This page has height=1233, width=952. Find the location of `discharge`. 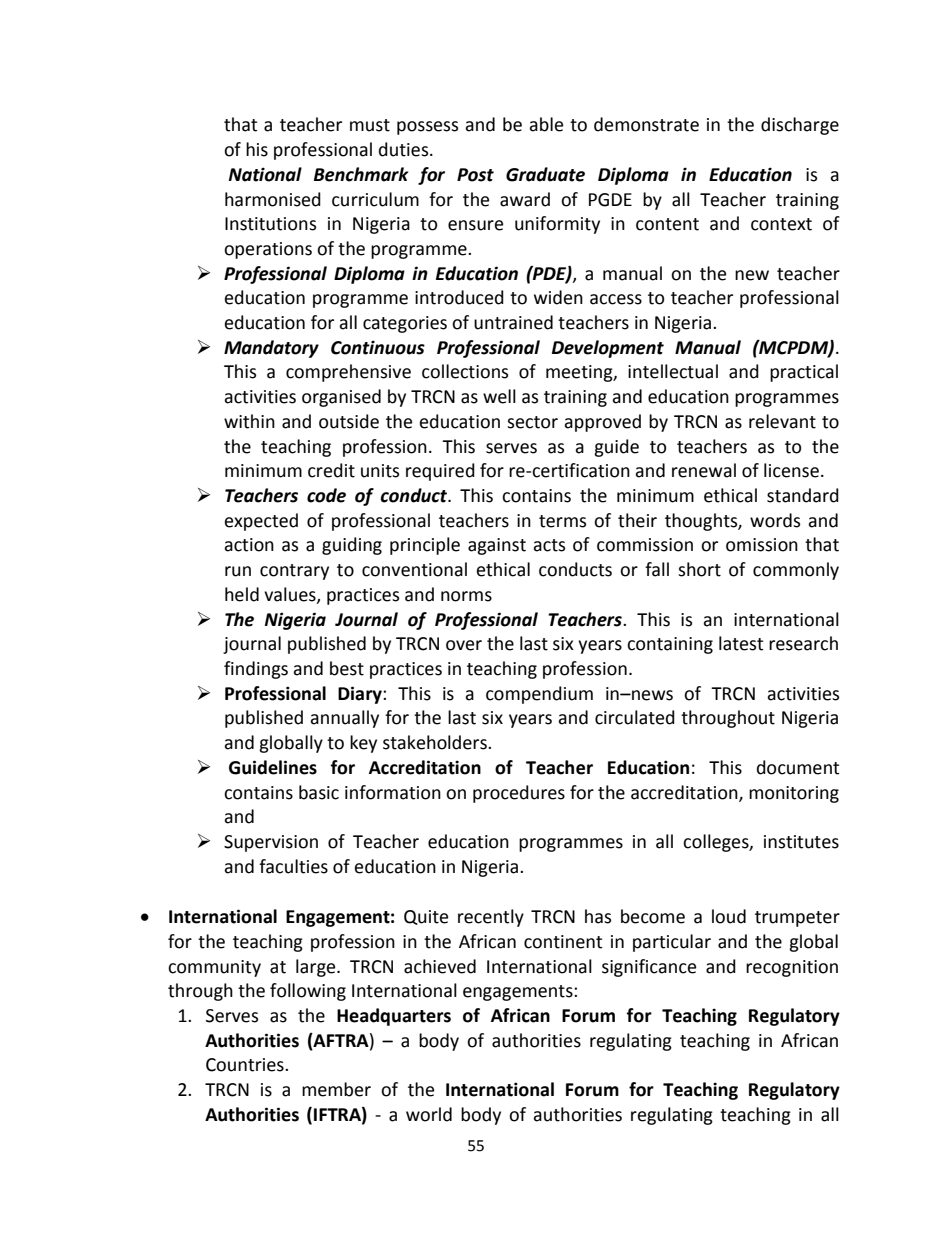

discharge is located at coordinates (800, 126).
